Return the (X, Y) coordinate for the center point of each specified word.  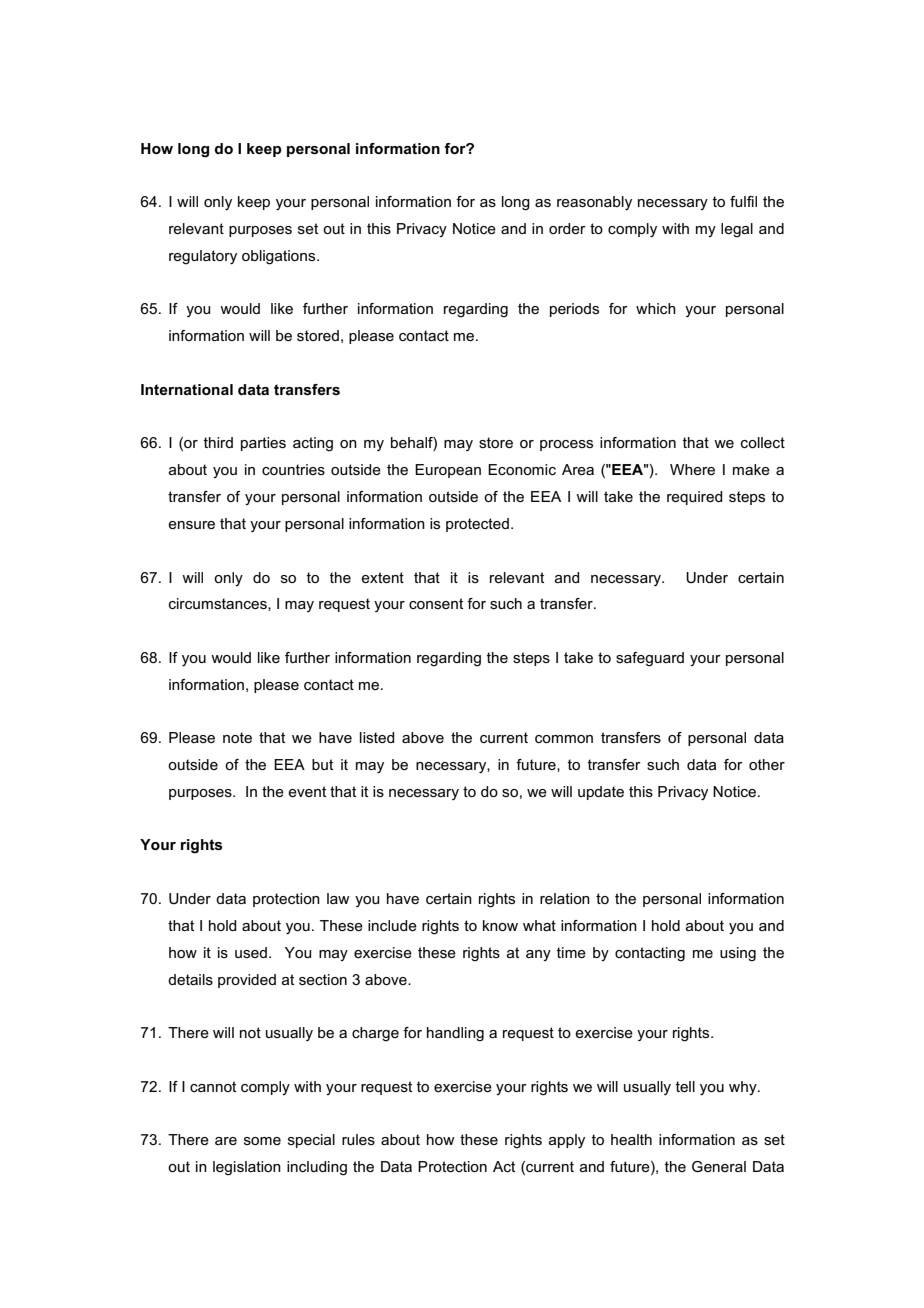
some (262, 1141)
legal (737, 230)
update (601, 793)
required (694, 498)
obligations (280, 257)
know (500, 925)
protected (477, 525)
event (307, 791)
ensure (191, 525)
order (567, 228)
